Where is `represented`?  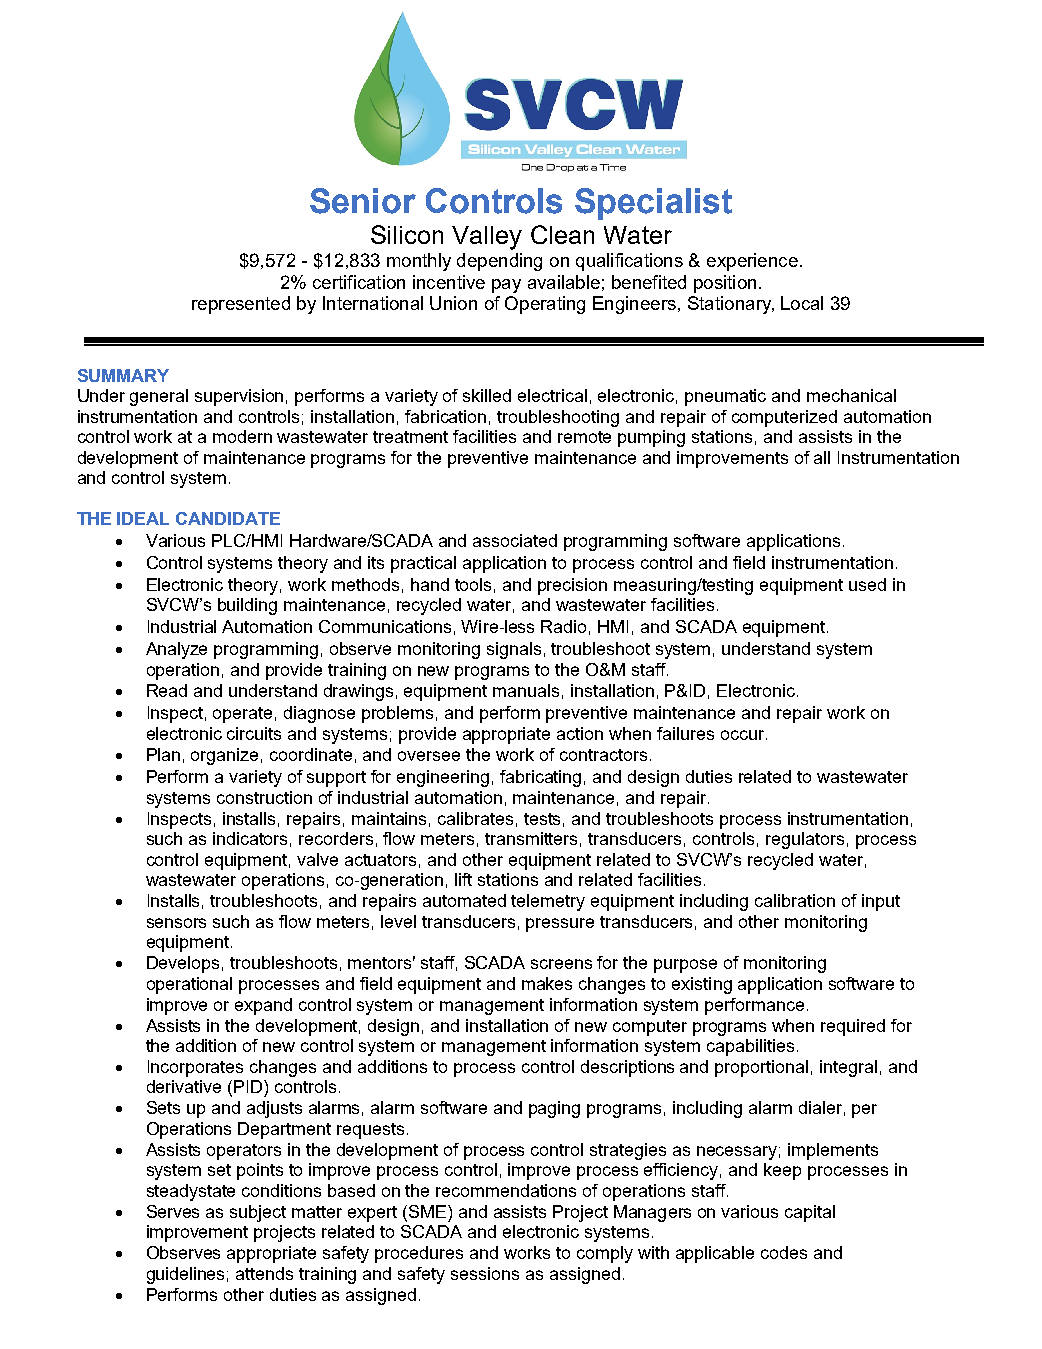
represented is located at coordinates (241, 305).
